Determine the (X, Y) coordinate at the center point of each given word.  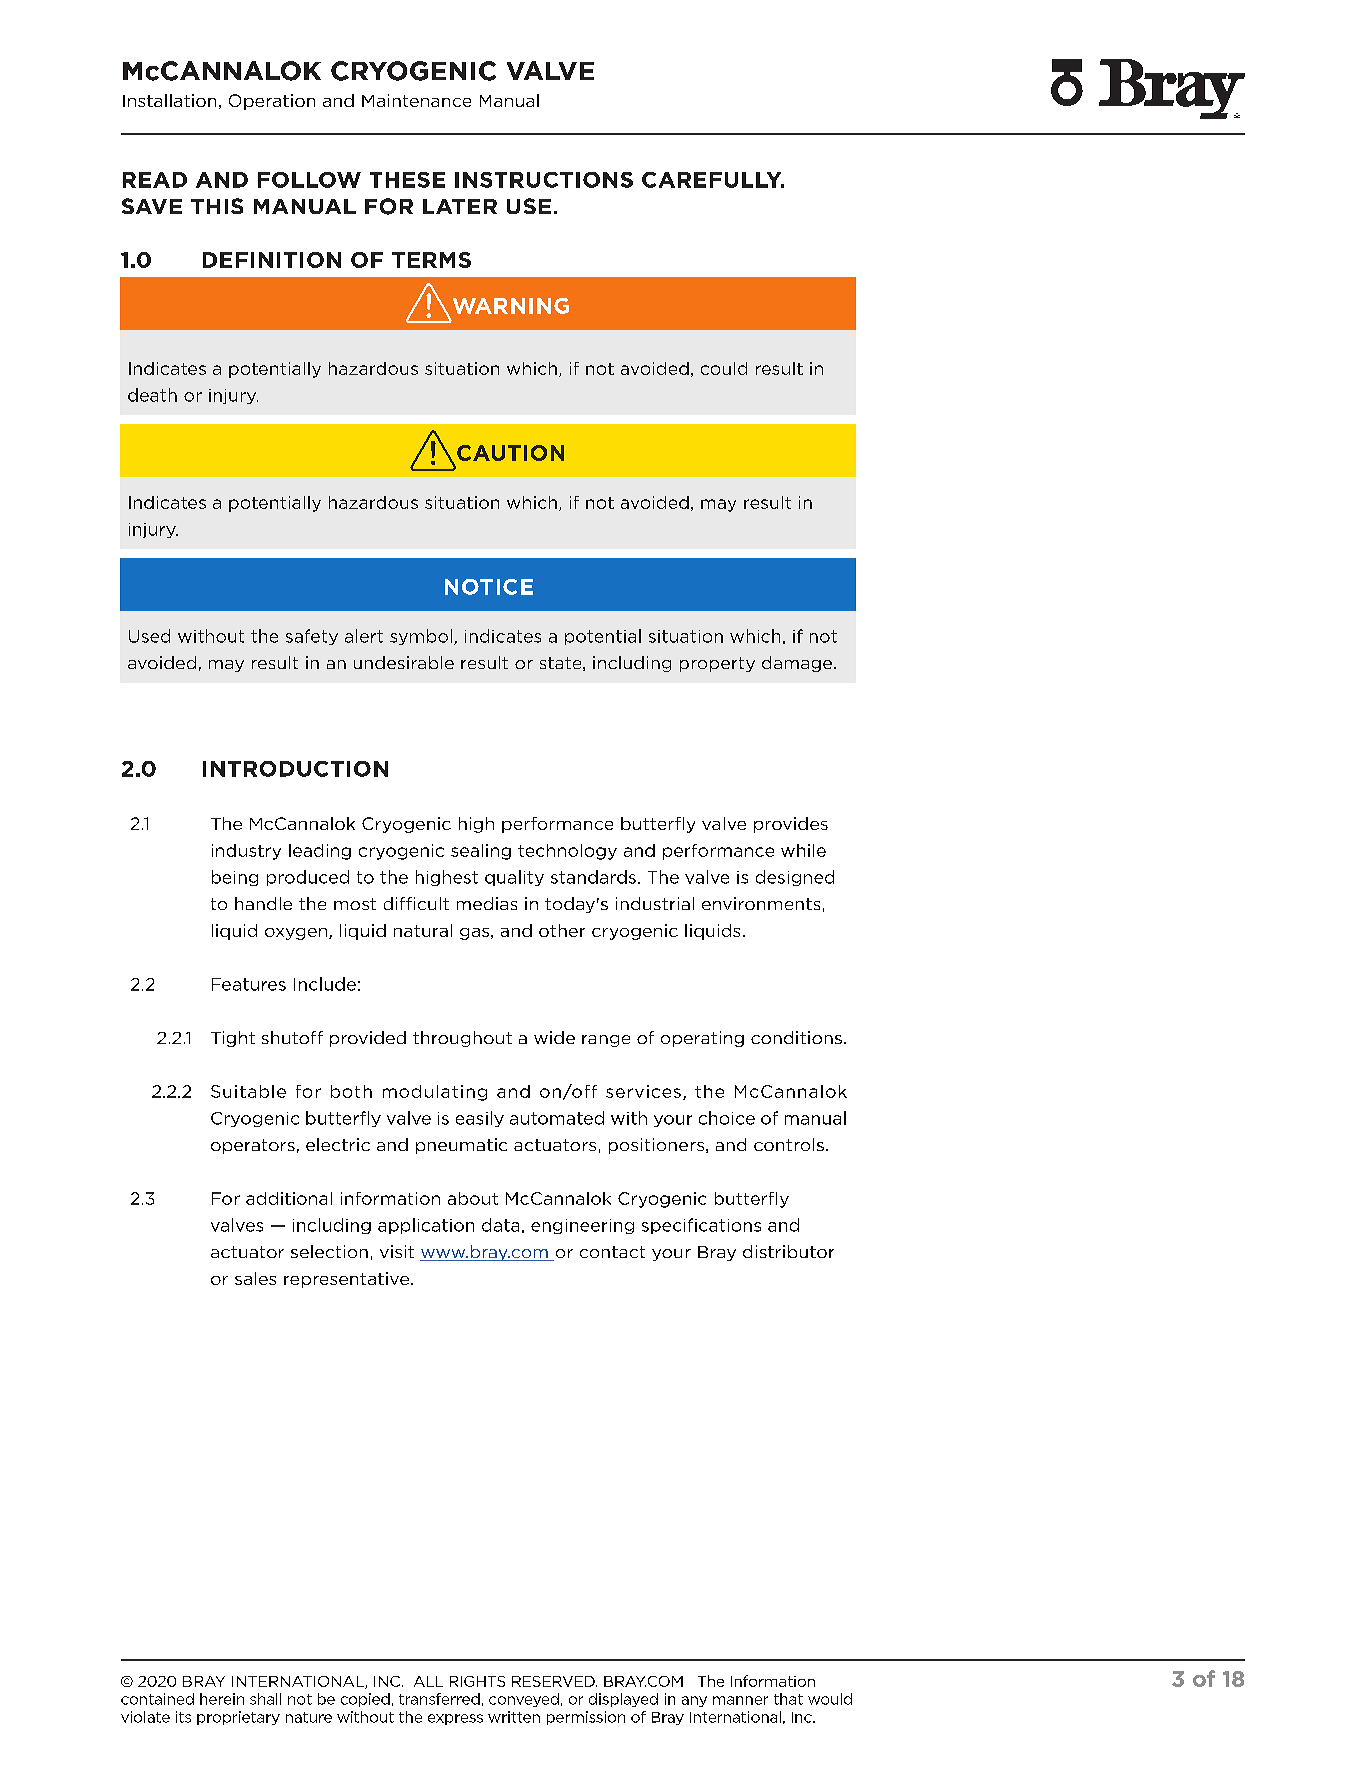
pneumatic (461, 1146)
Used (149, 636)
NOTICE (489, 587)
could (724, 368)
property (717, 664)
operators (253, 1146)
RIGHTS (477, 1681)
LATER (460, 206)
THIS (217, 206)
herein (222, 1699)
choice (727, 1118)
